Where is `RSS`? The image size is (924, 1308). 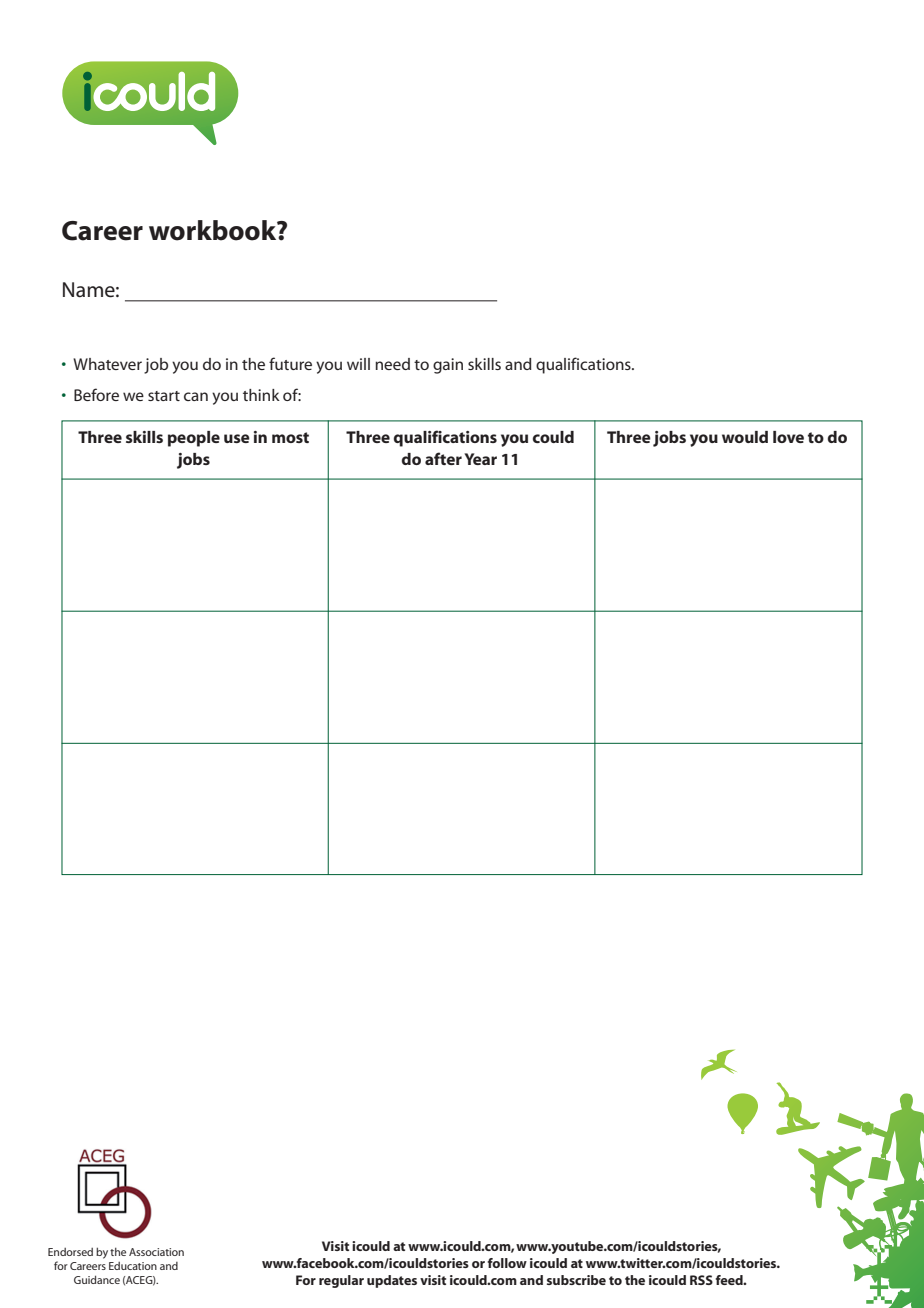
RSS is located at coordinates (701, 1280).
